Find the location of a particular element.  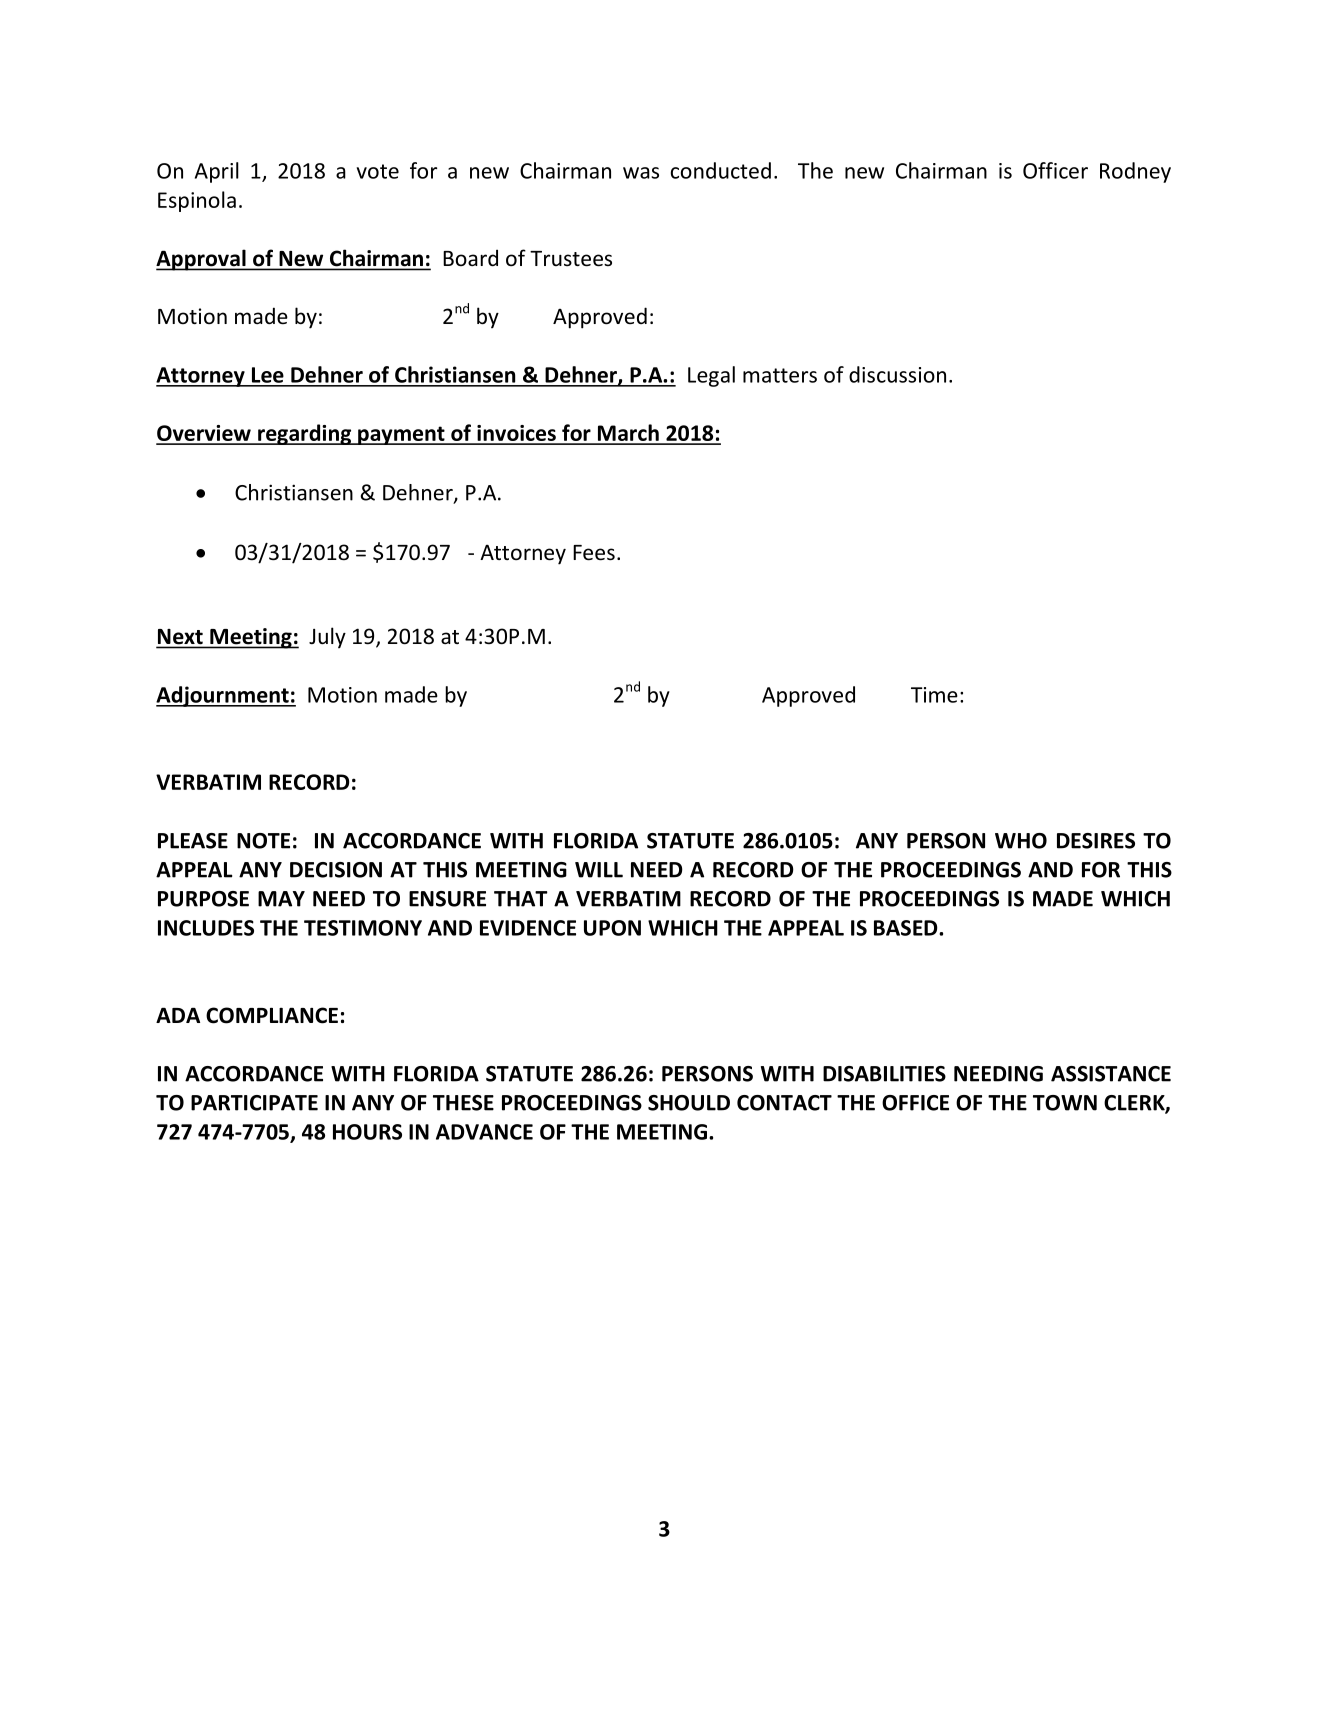

Time is located at coordinates (934, 695).
